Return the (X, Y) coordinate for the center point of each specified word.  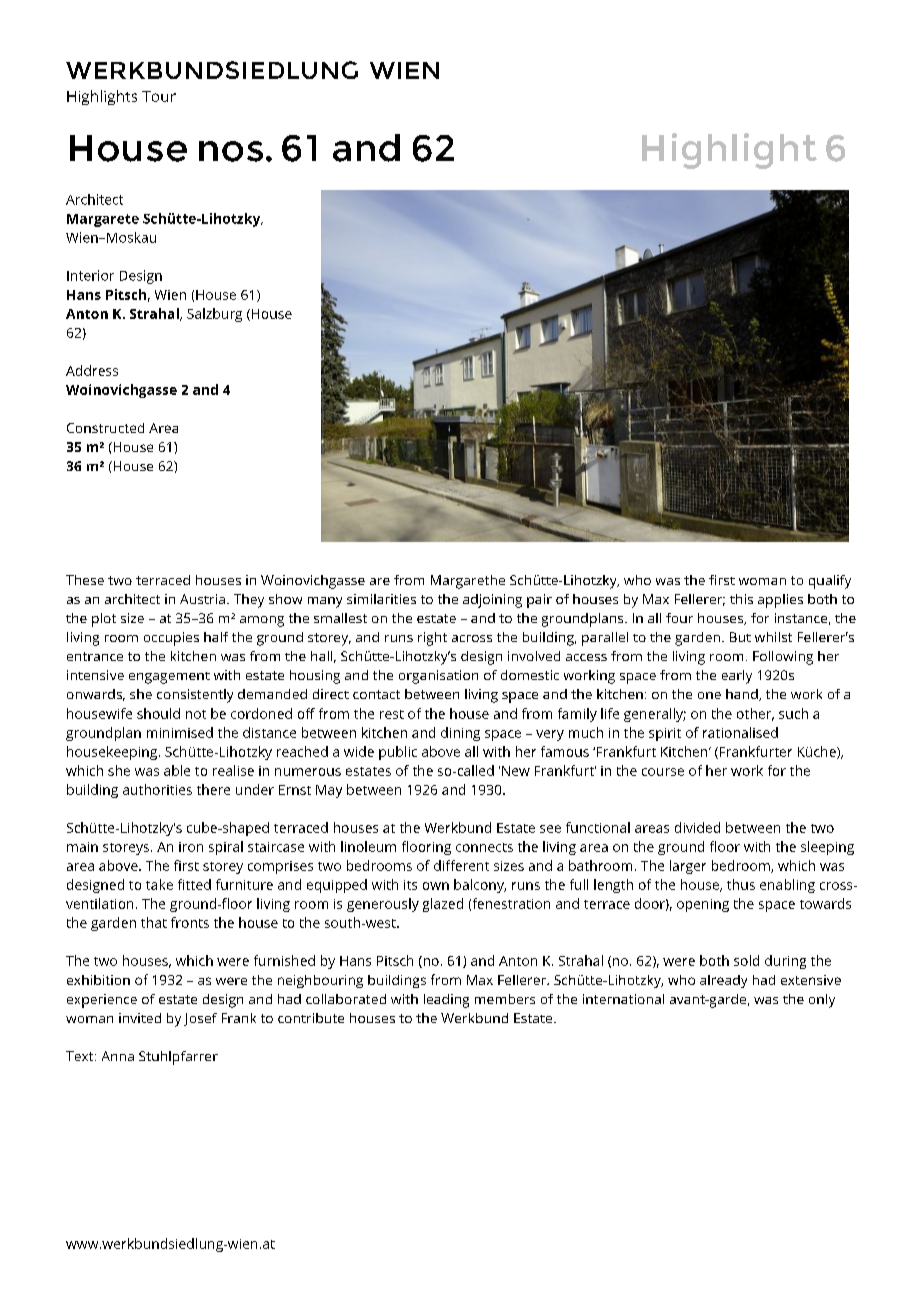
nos (231, 151)
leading (446, 1001)
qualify (830, 582)
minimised (180, 732)
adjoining (492, 601)
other (755, 714)
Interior (90, 275)
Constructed (105, 428)
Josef (200, 1019)
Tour (159, 96)
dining (460, 734)
